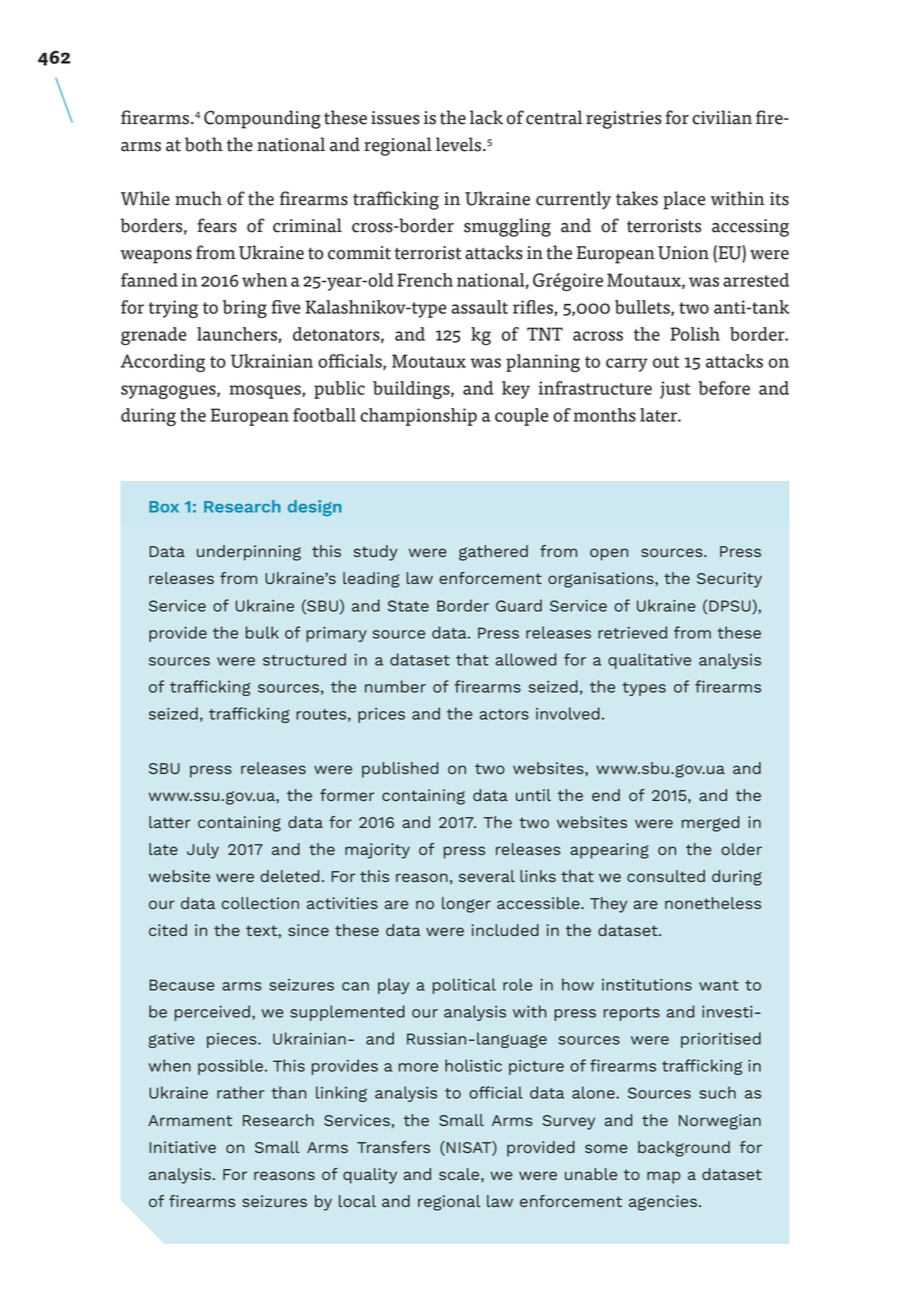 The image size is (921, 1316). What do you see at coordinates (486, 117) in the document?
I see `lack` at bounding box center [486, 117].
